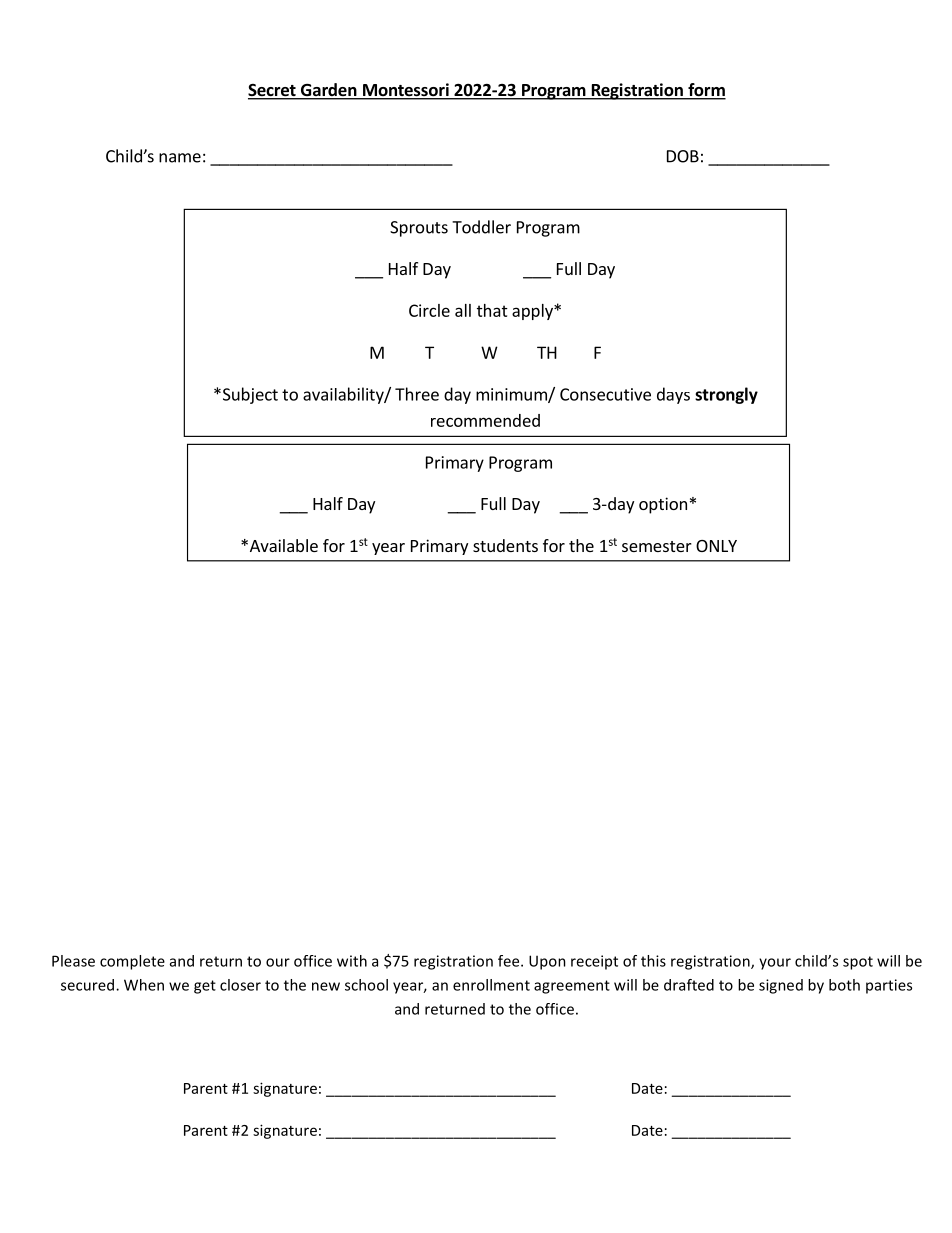 Image resolution: width=952 pixels, height=1233 pixels. What do you see at coordinates (716, 546) in the screenshot?
I see `ONLY` at bounding box center [716, 546].
